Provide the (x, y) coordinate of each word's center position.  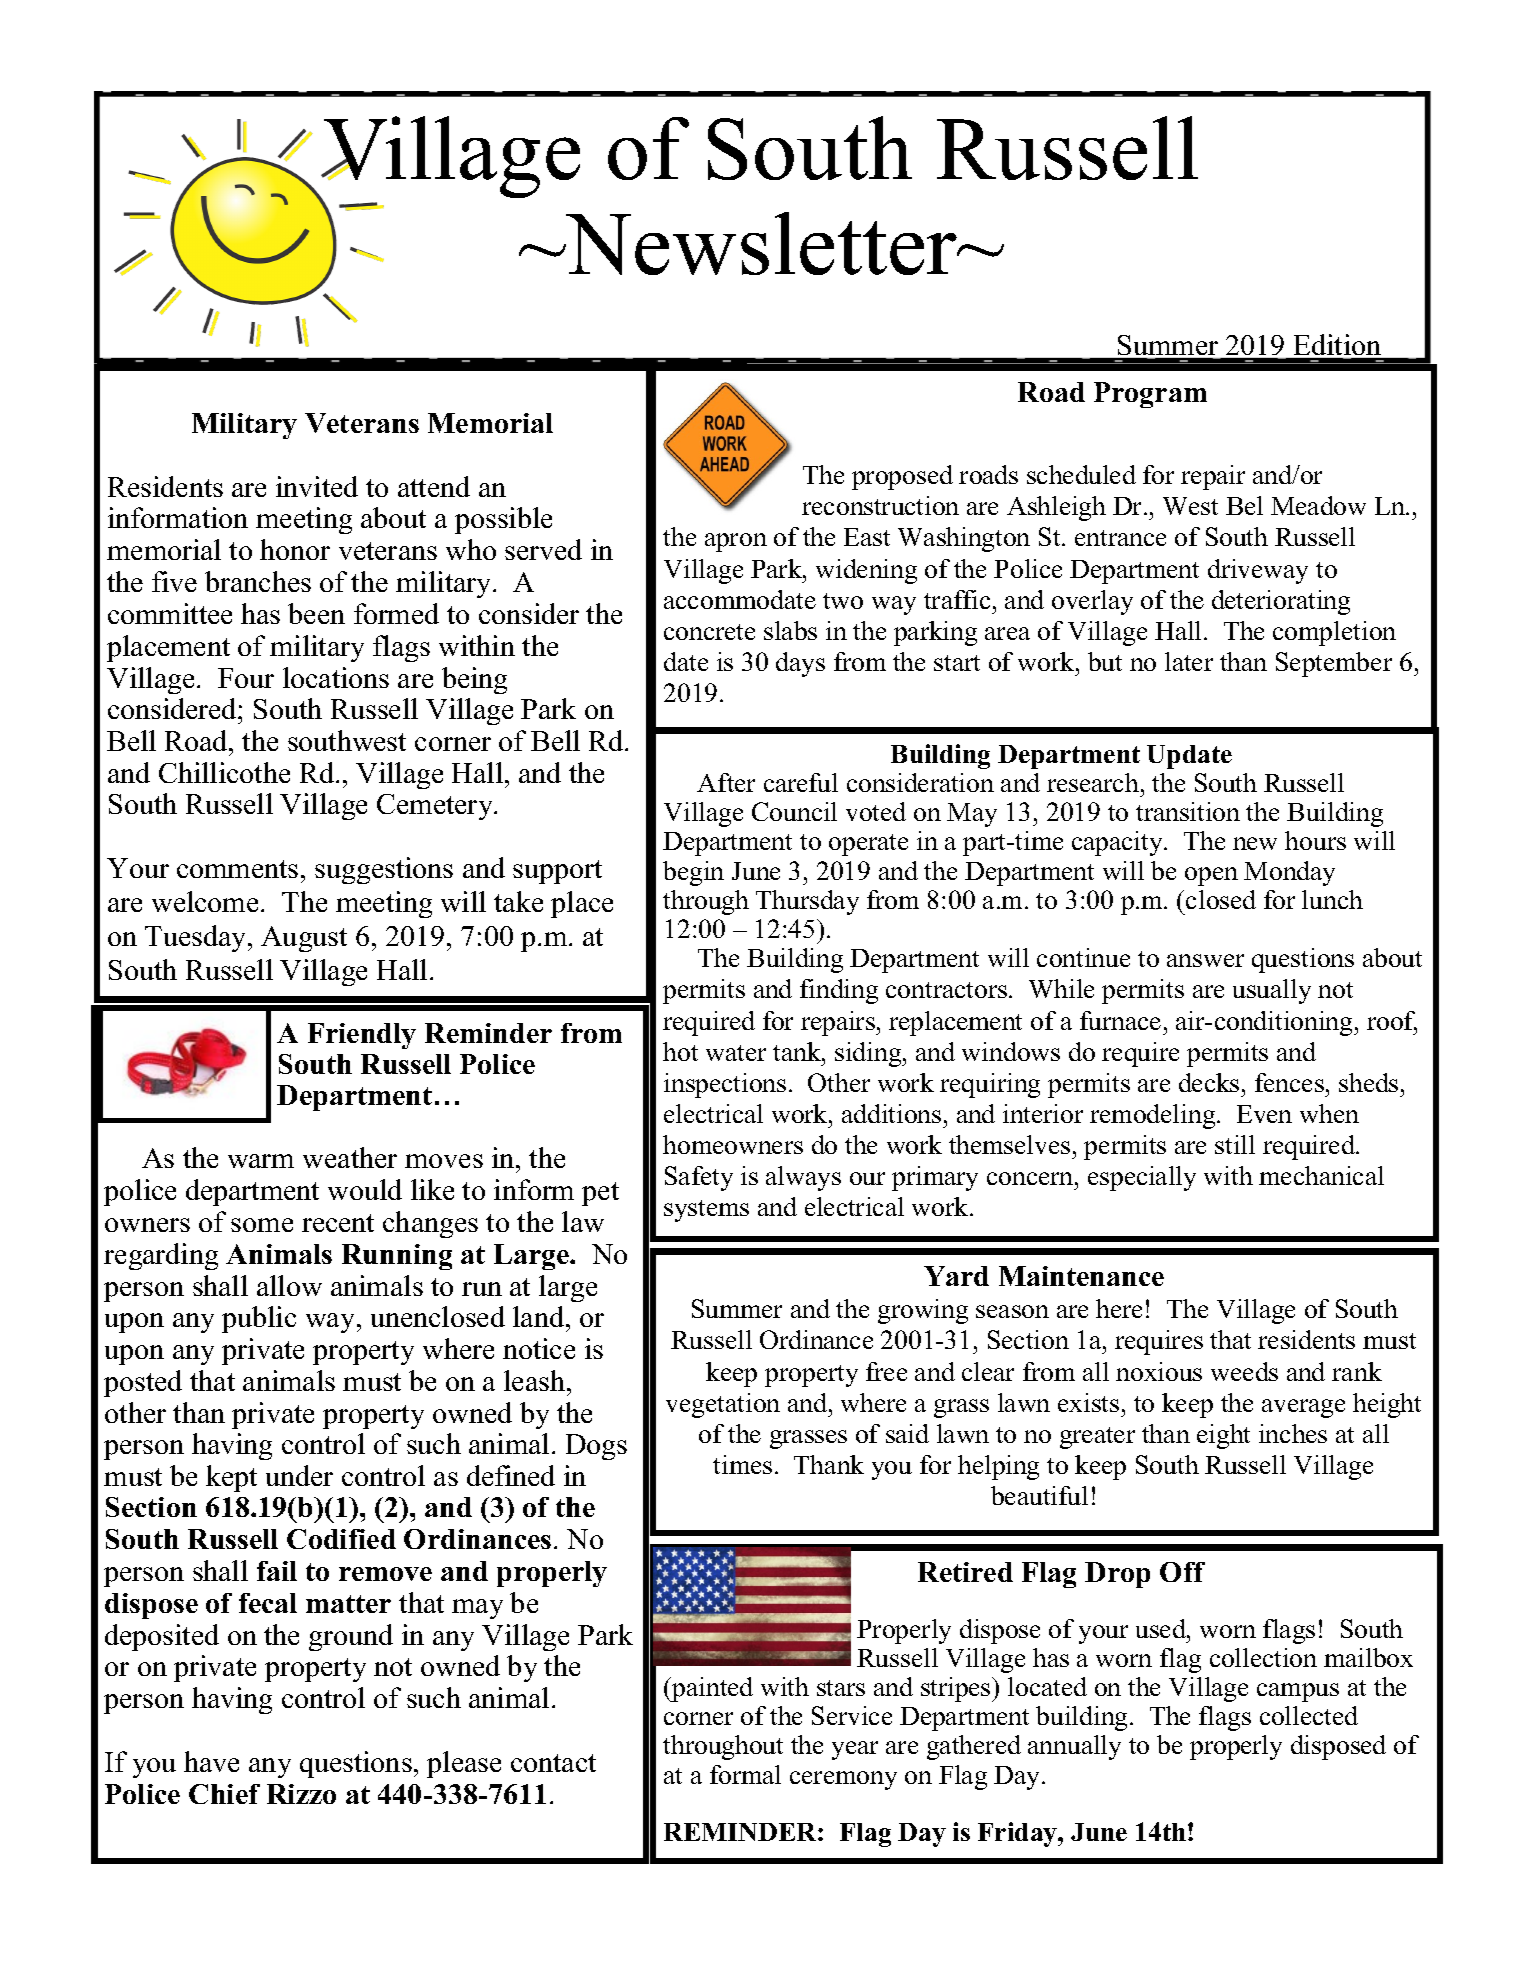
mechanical (1321, 1175)
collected (1309, 1715)
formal (745, 1774)
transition (1188, 811)
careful (801, 782)
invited (317, 486)
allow (289, 1285)
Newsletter (762, 243)
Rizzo (301, 1794)
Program (1150, 395)
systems (706, 1211)
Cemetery (436, 807)
